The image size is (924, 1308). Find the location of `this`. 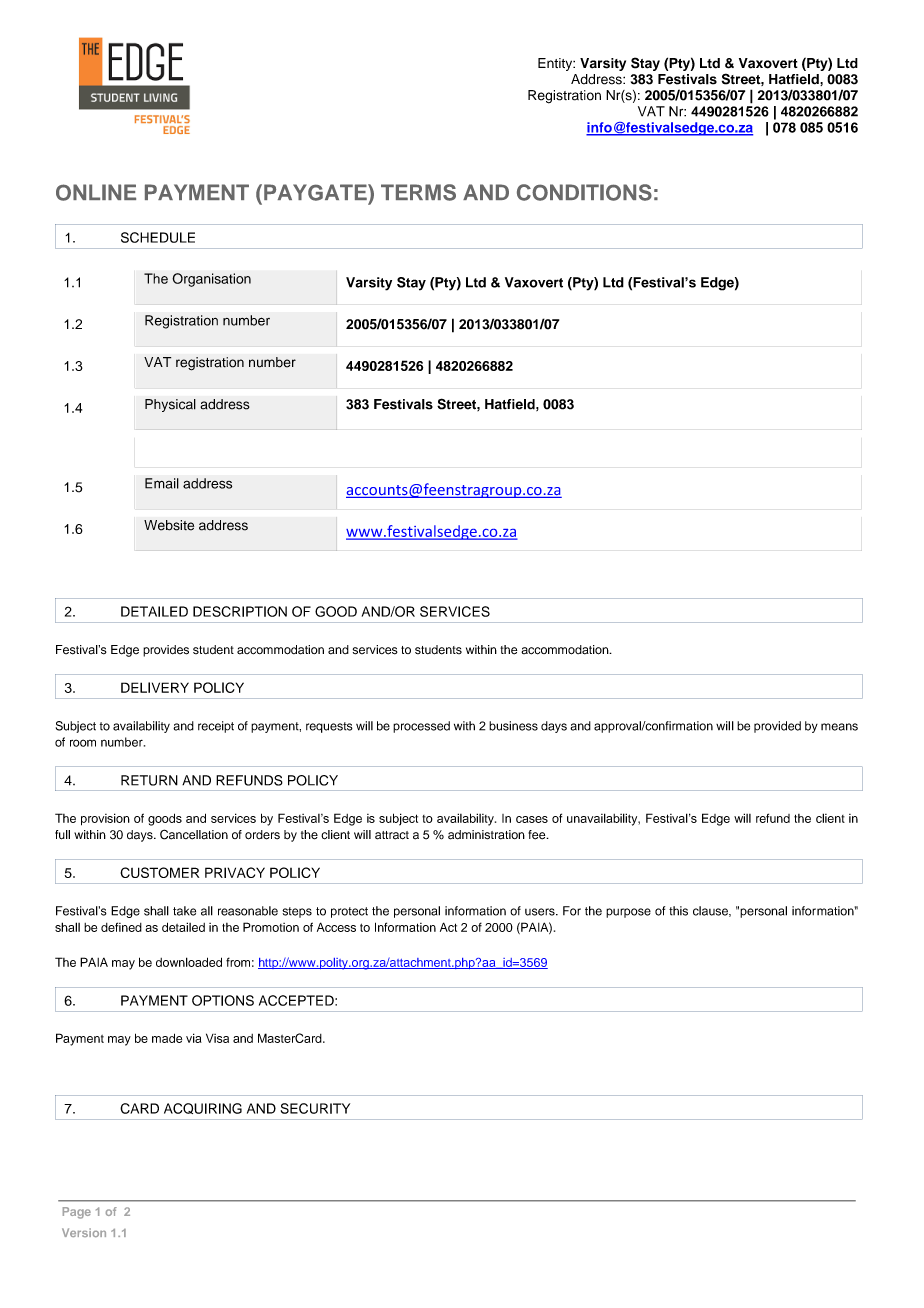

this is located at coordinates (678, 911).
